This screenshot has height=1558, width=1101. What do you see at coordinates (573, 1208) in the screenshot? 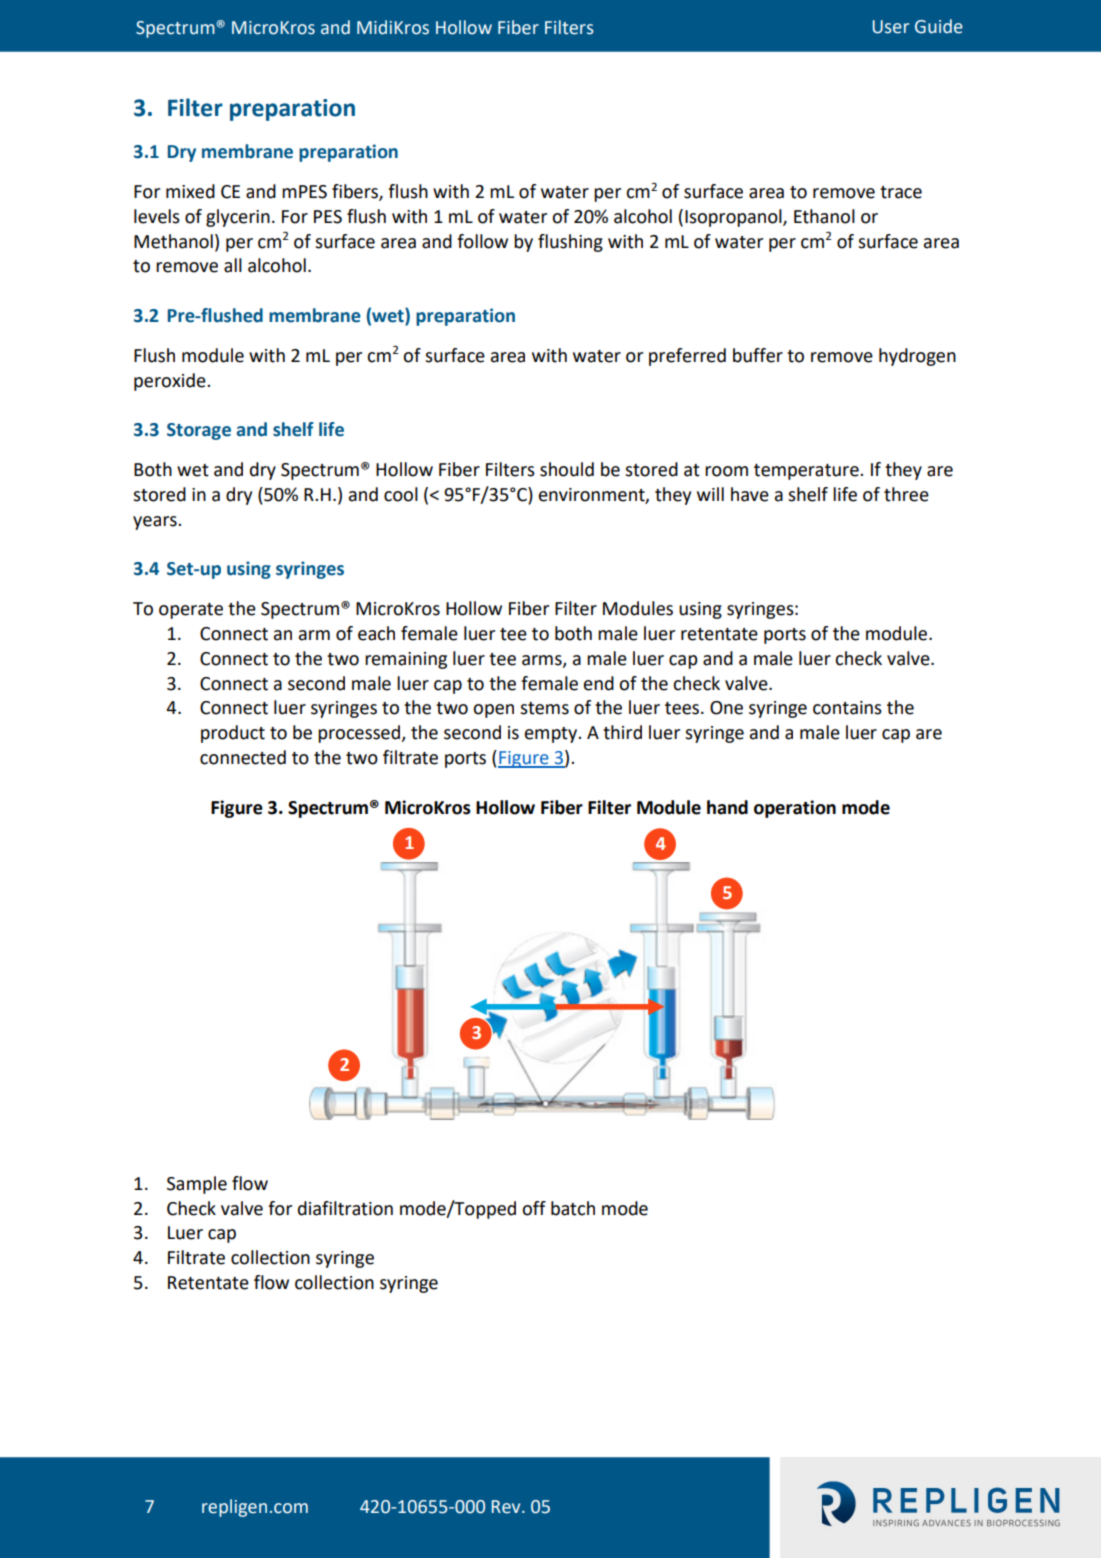
I see `batch` at bounding box center [573, 1208].
